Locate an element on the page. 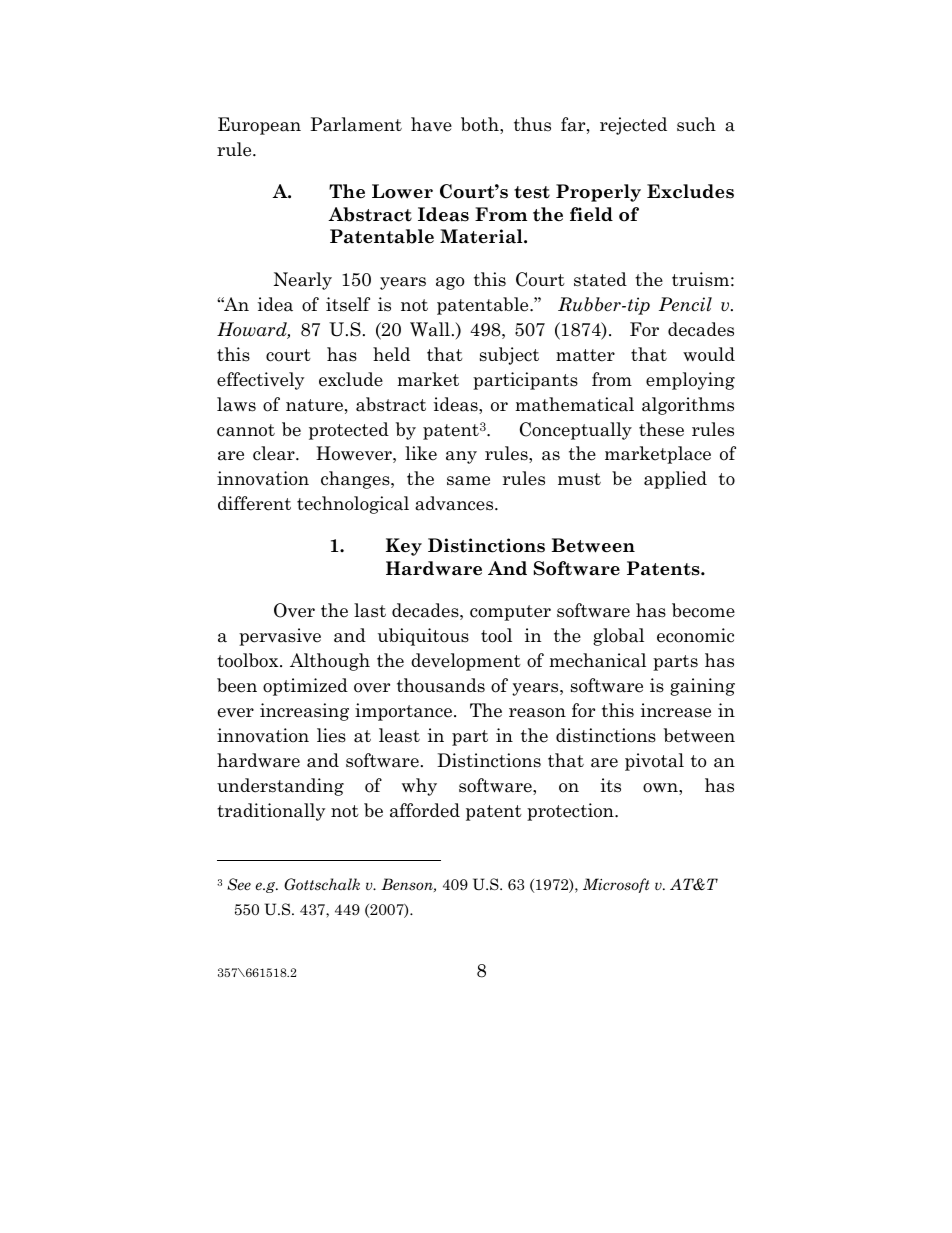  have is located at coordinates (431, 124).
